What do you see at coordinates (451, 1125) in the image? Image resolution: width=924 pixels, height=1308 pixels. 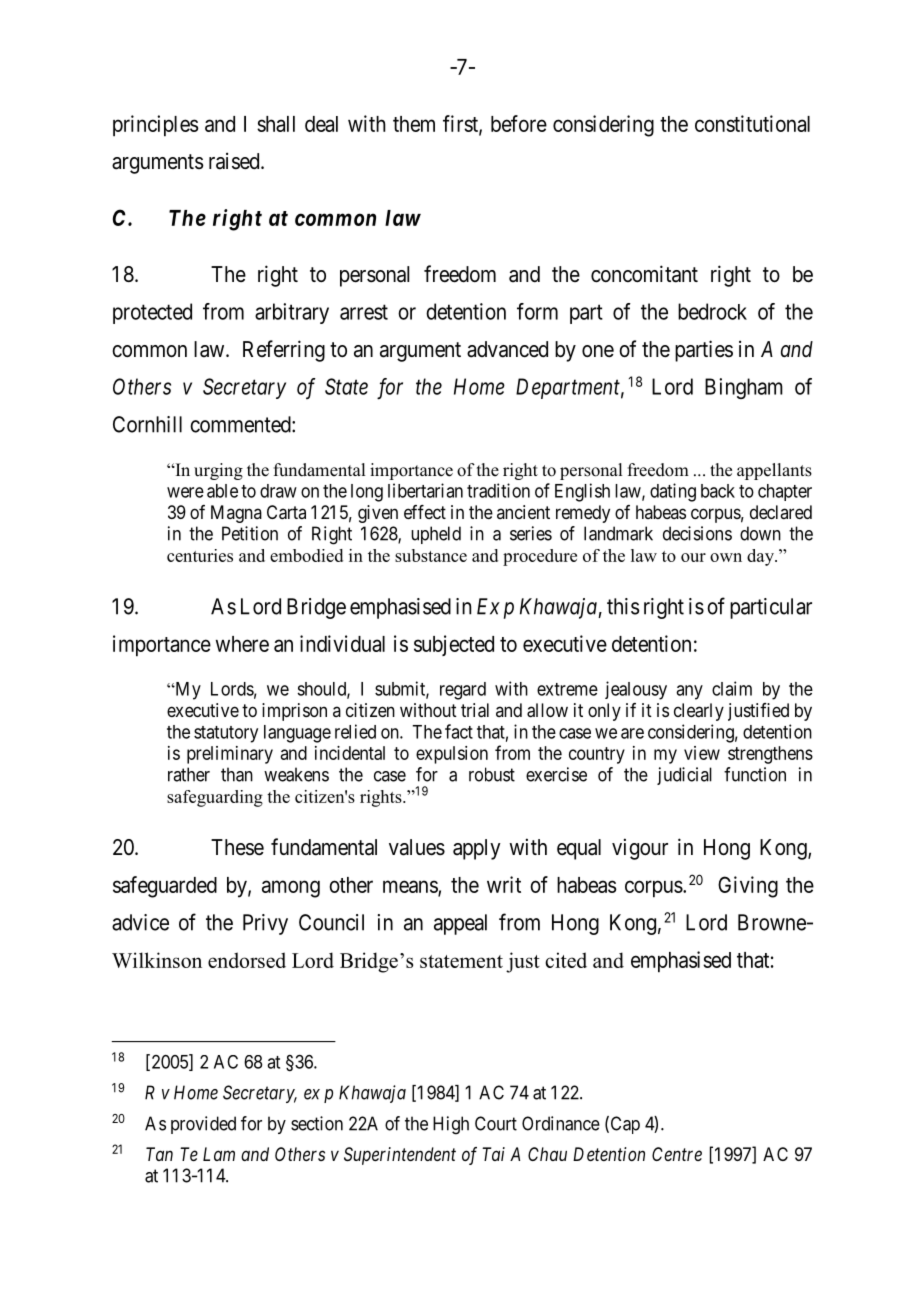 I see `High` at bounding box center [451, 1125].
